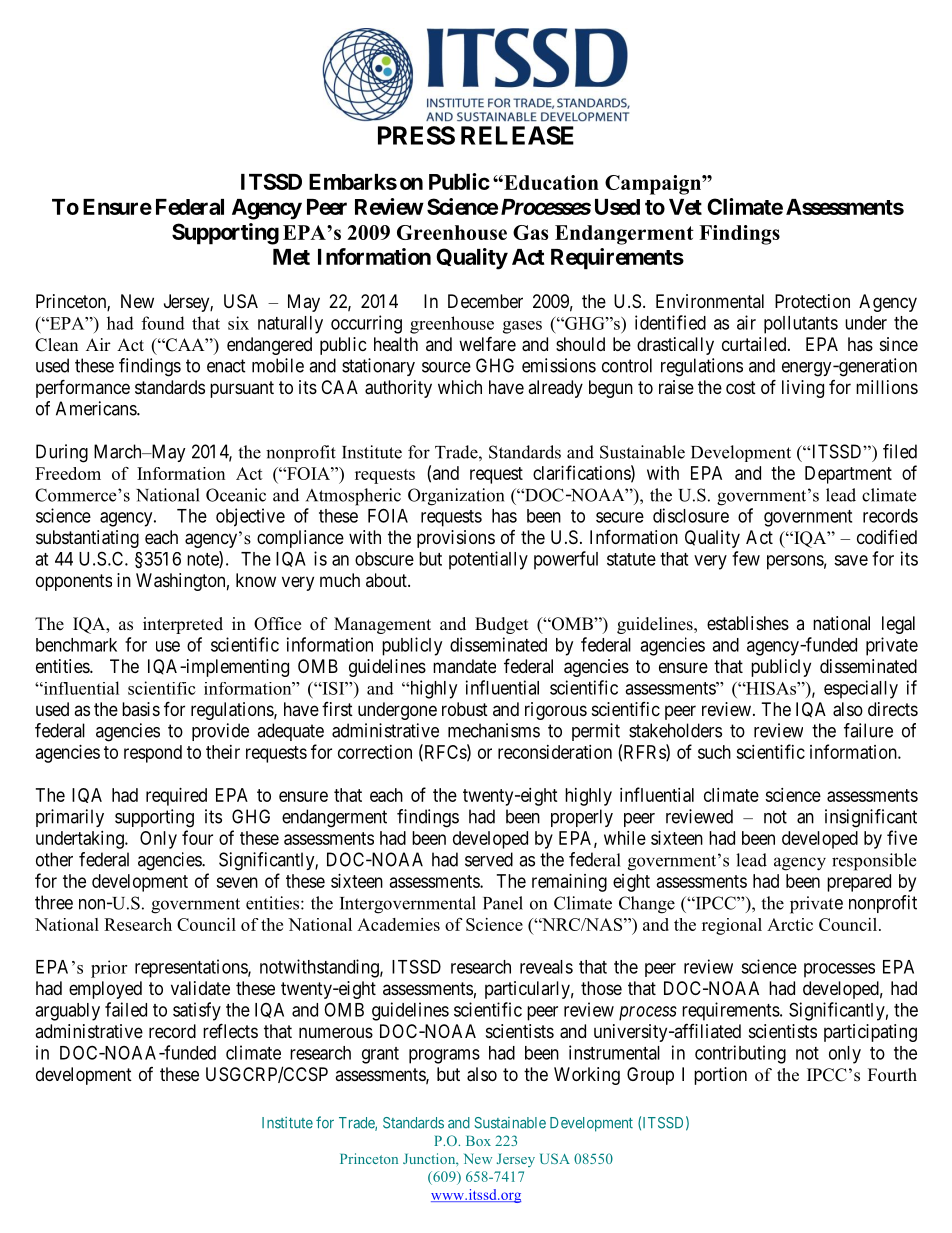 The width and height of the screenshot is (952, 1233). I want to click on reflects, so click(230, 1030).
